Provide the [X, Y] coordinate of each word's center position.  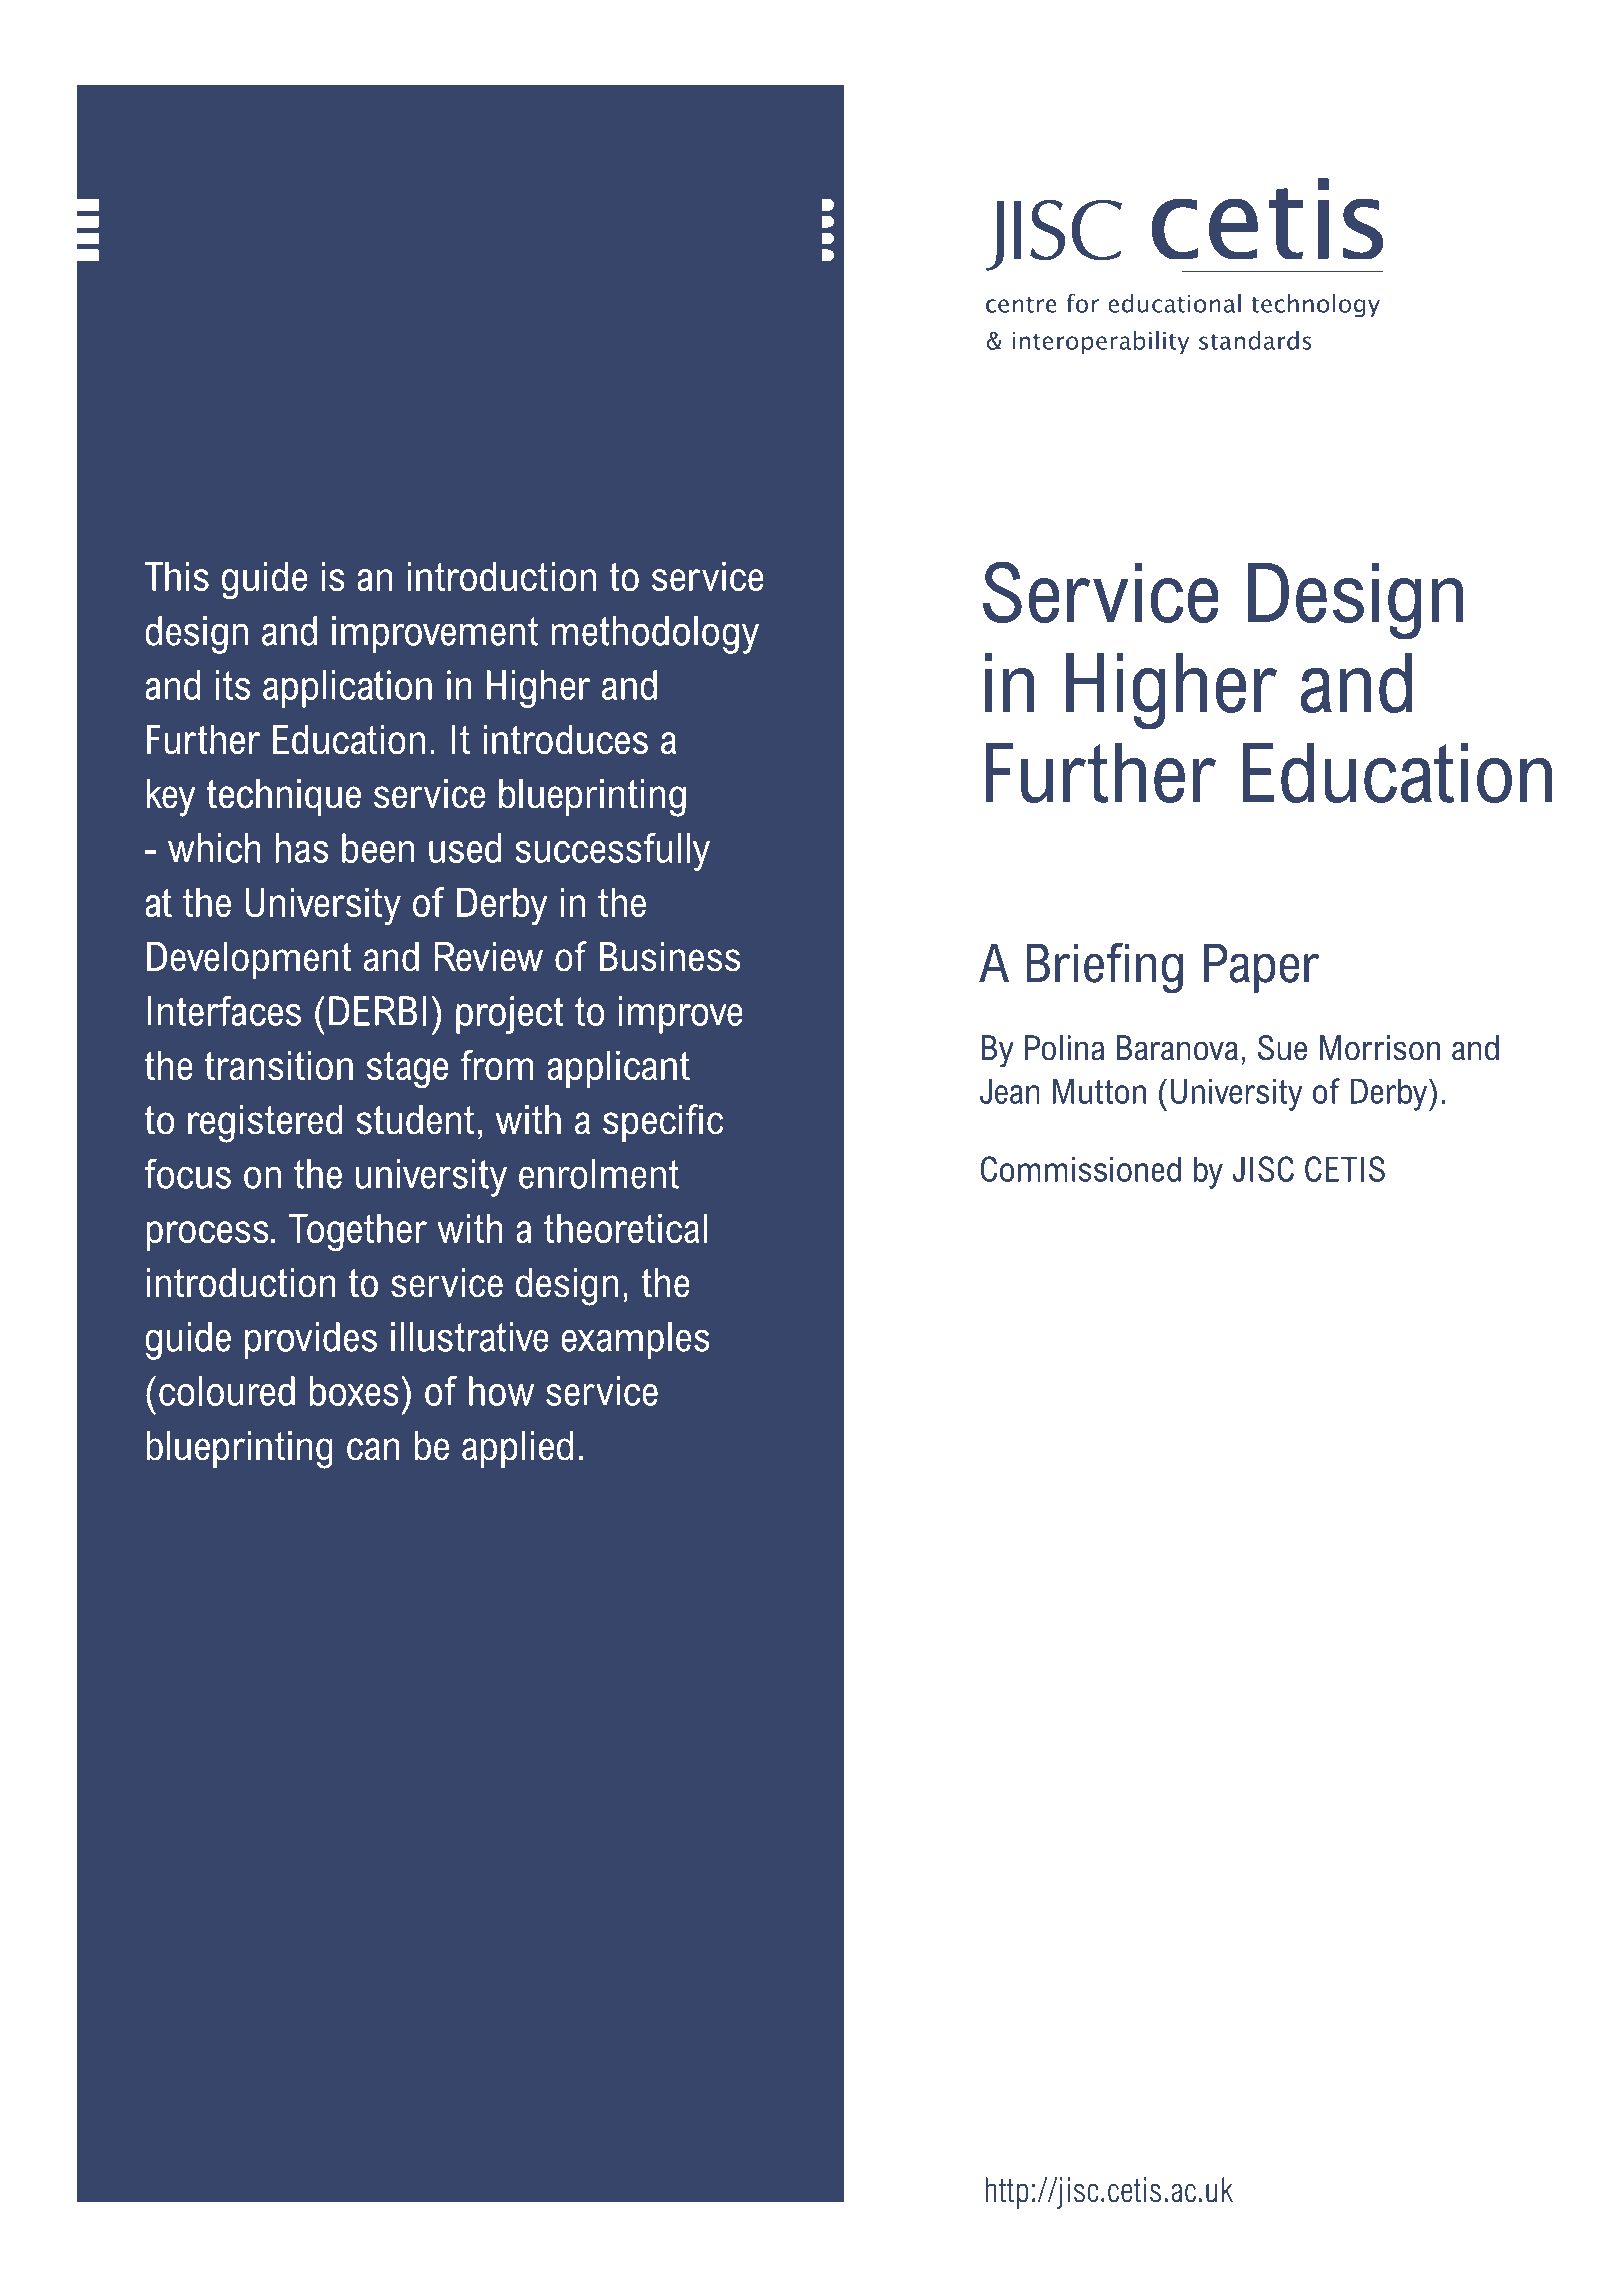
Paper [1262, 968]
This [177, 576]
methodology [655, 635]
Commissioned [1081, 1169]
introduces [565, 739]
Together [358, 1232]
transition [279, 1065]
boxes [354, 1391]
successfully [612, 852]
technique [284, 797]
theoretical [625, 1228]
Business [670, 957]
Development [249, 960]
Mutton [1099, 1091]
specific [663, 1123]
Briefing [1104, 968]
